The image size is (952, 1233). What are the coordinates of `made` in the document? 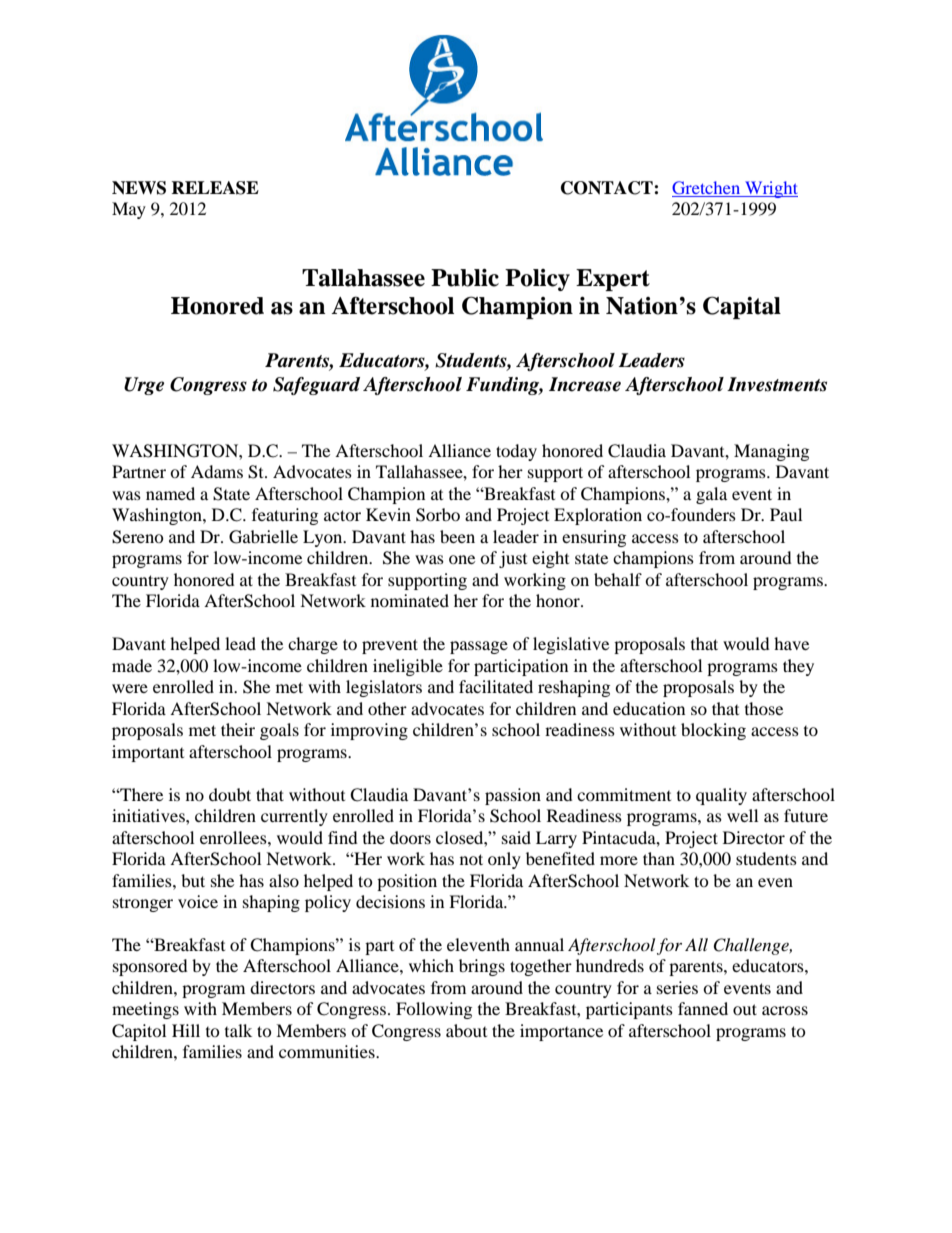 It's located at (132, 665).
